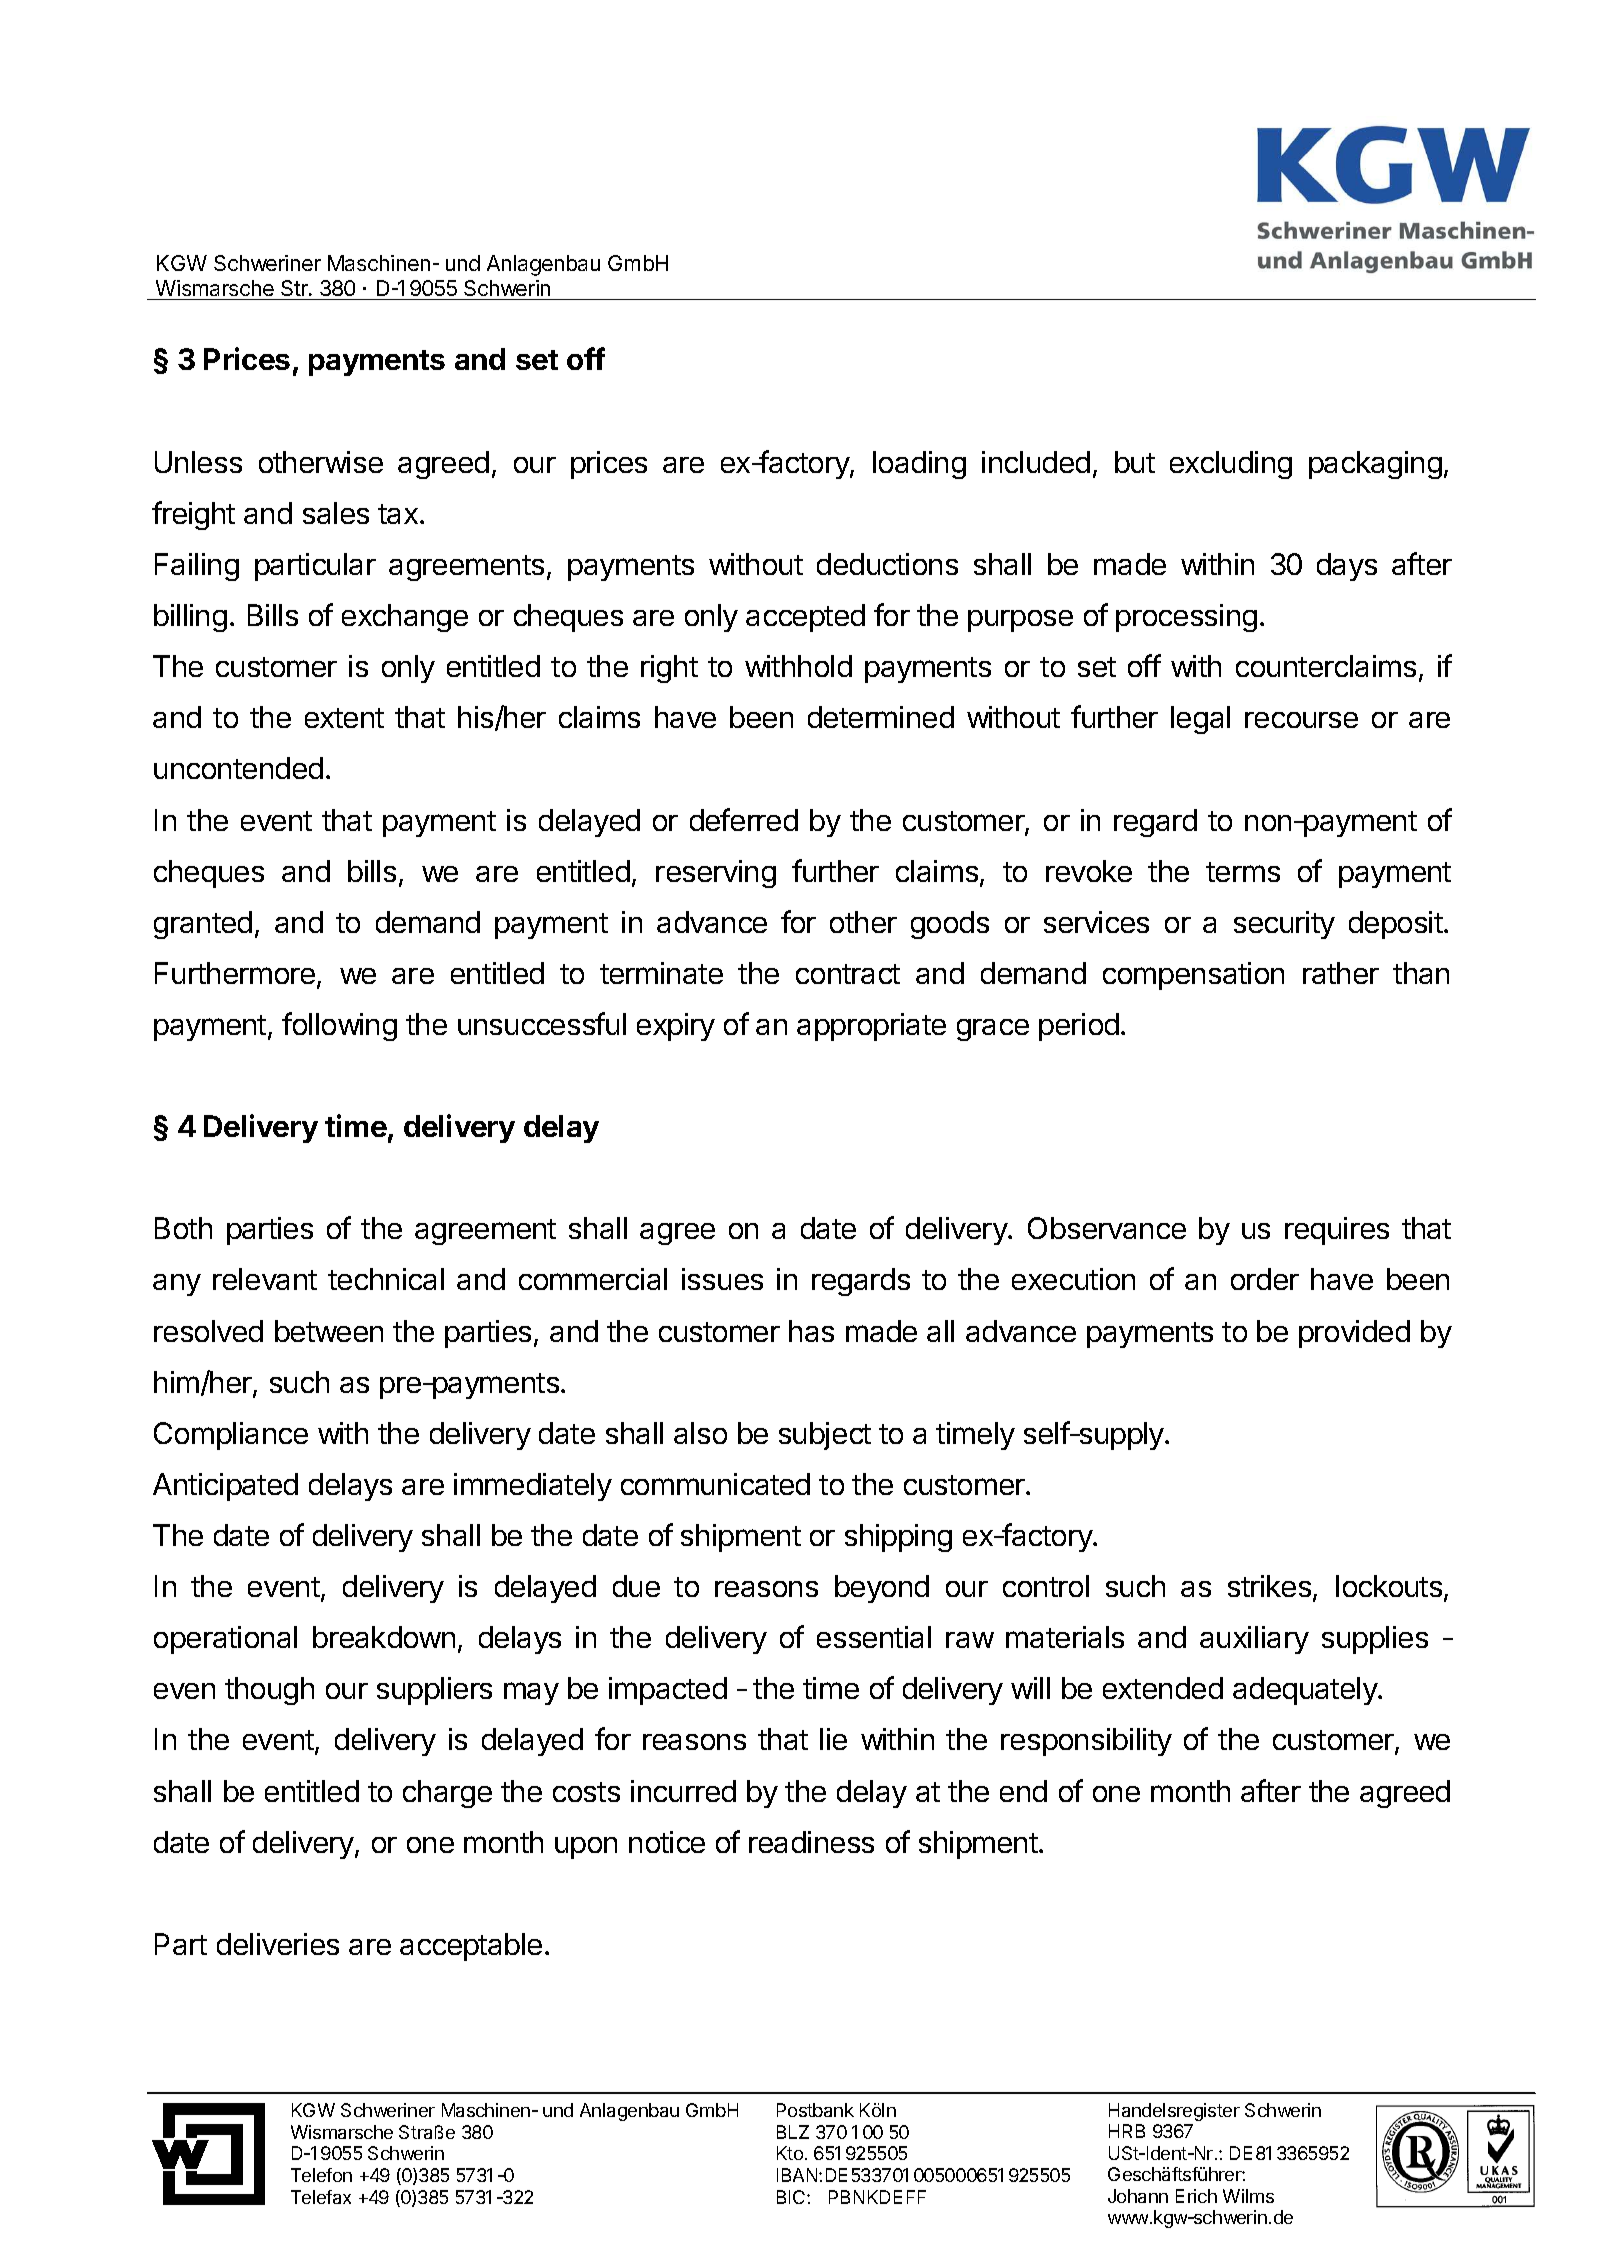 Image resolution: width=1603 pixels, height=2268 pixels. I want to click on deliveries, so click(278, 1944).
